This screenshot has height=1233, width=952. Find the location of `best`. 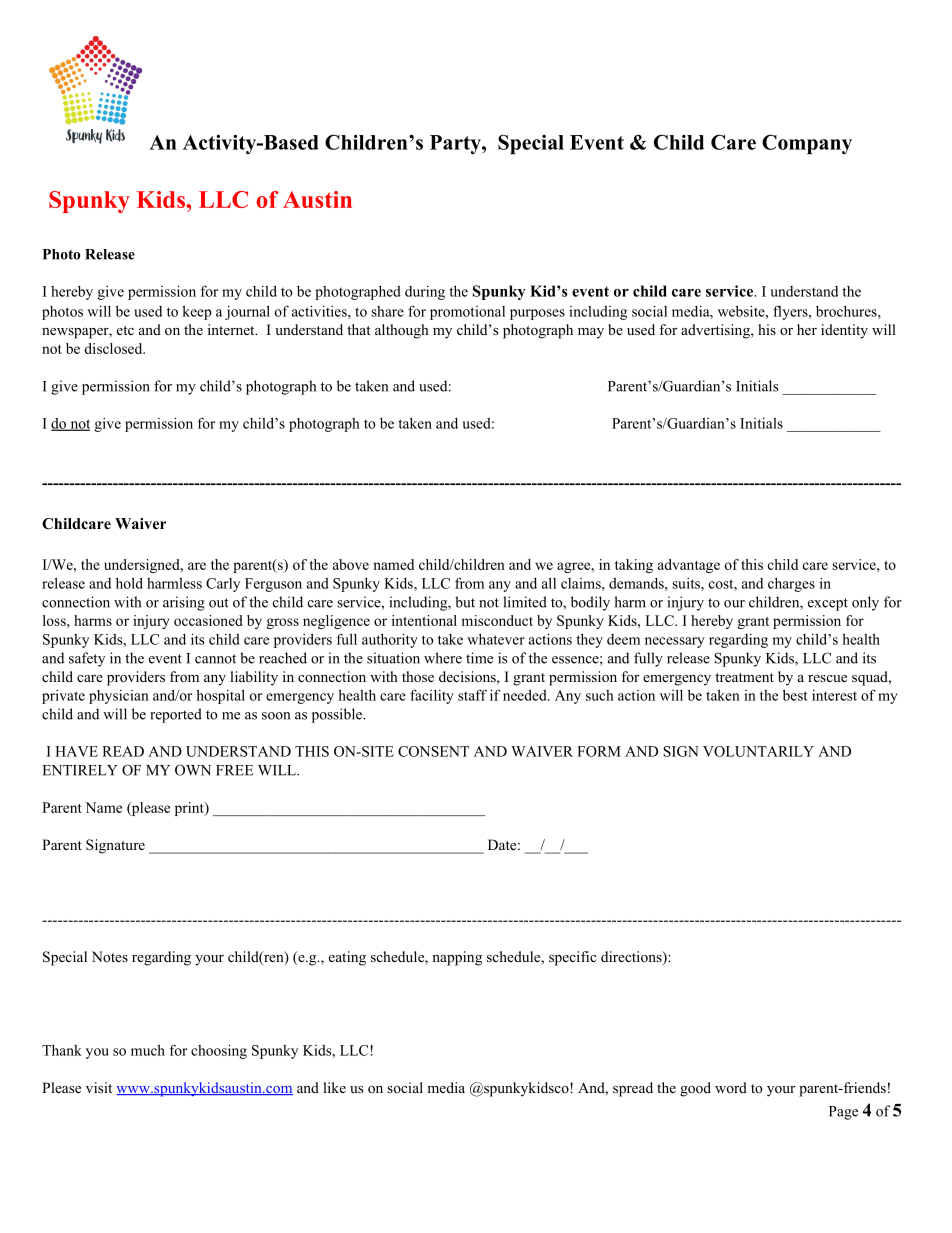

best is located at coordinates (795, 695).
